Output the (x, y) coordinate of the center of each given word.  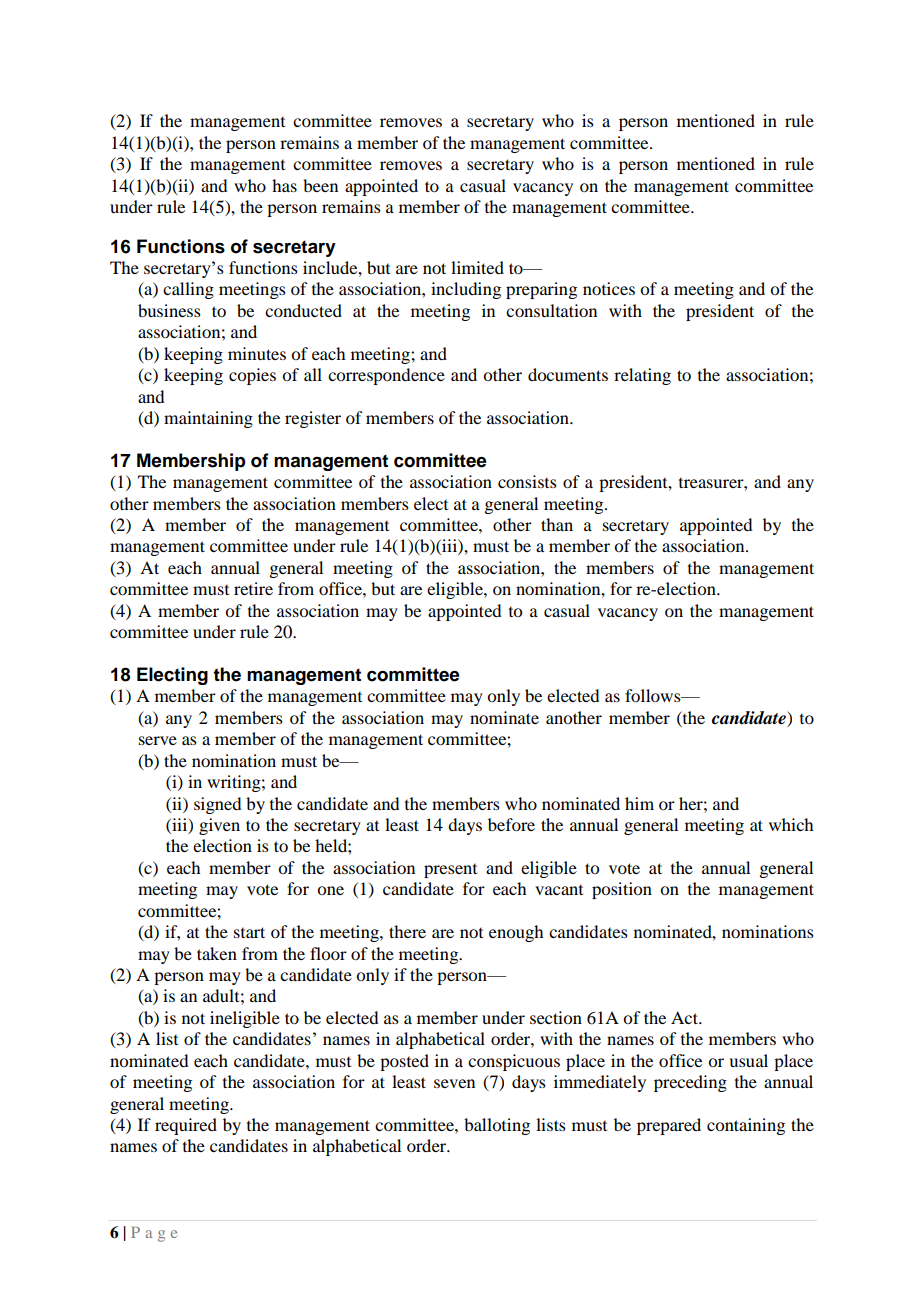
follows (654, 695)
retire (253, 588)
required (186, 1126)
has (284, 185)
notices (609, 288)
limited (477, 267)
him (639, 803)
